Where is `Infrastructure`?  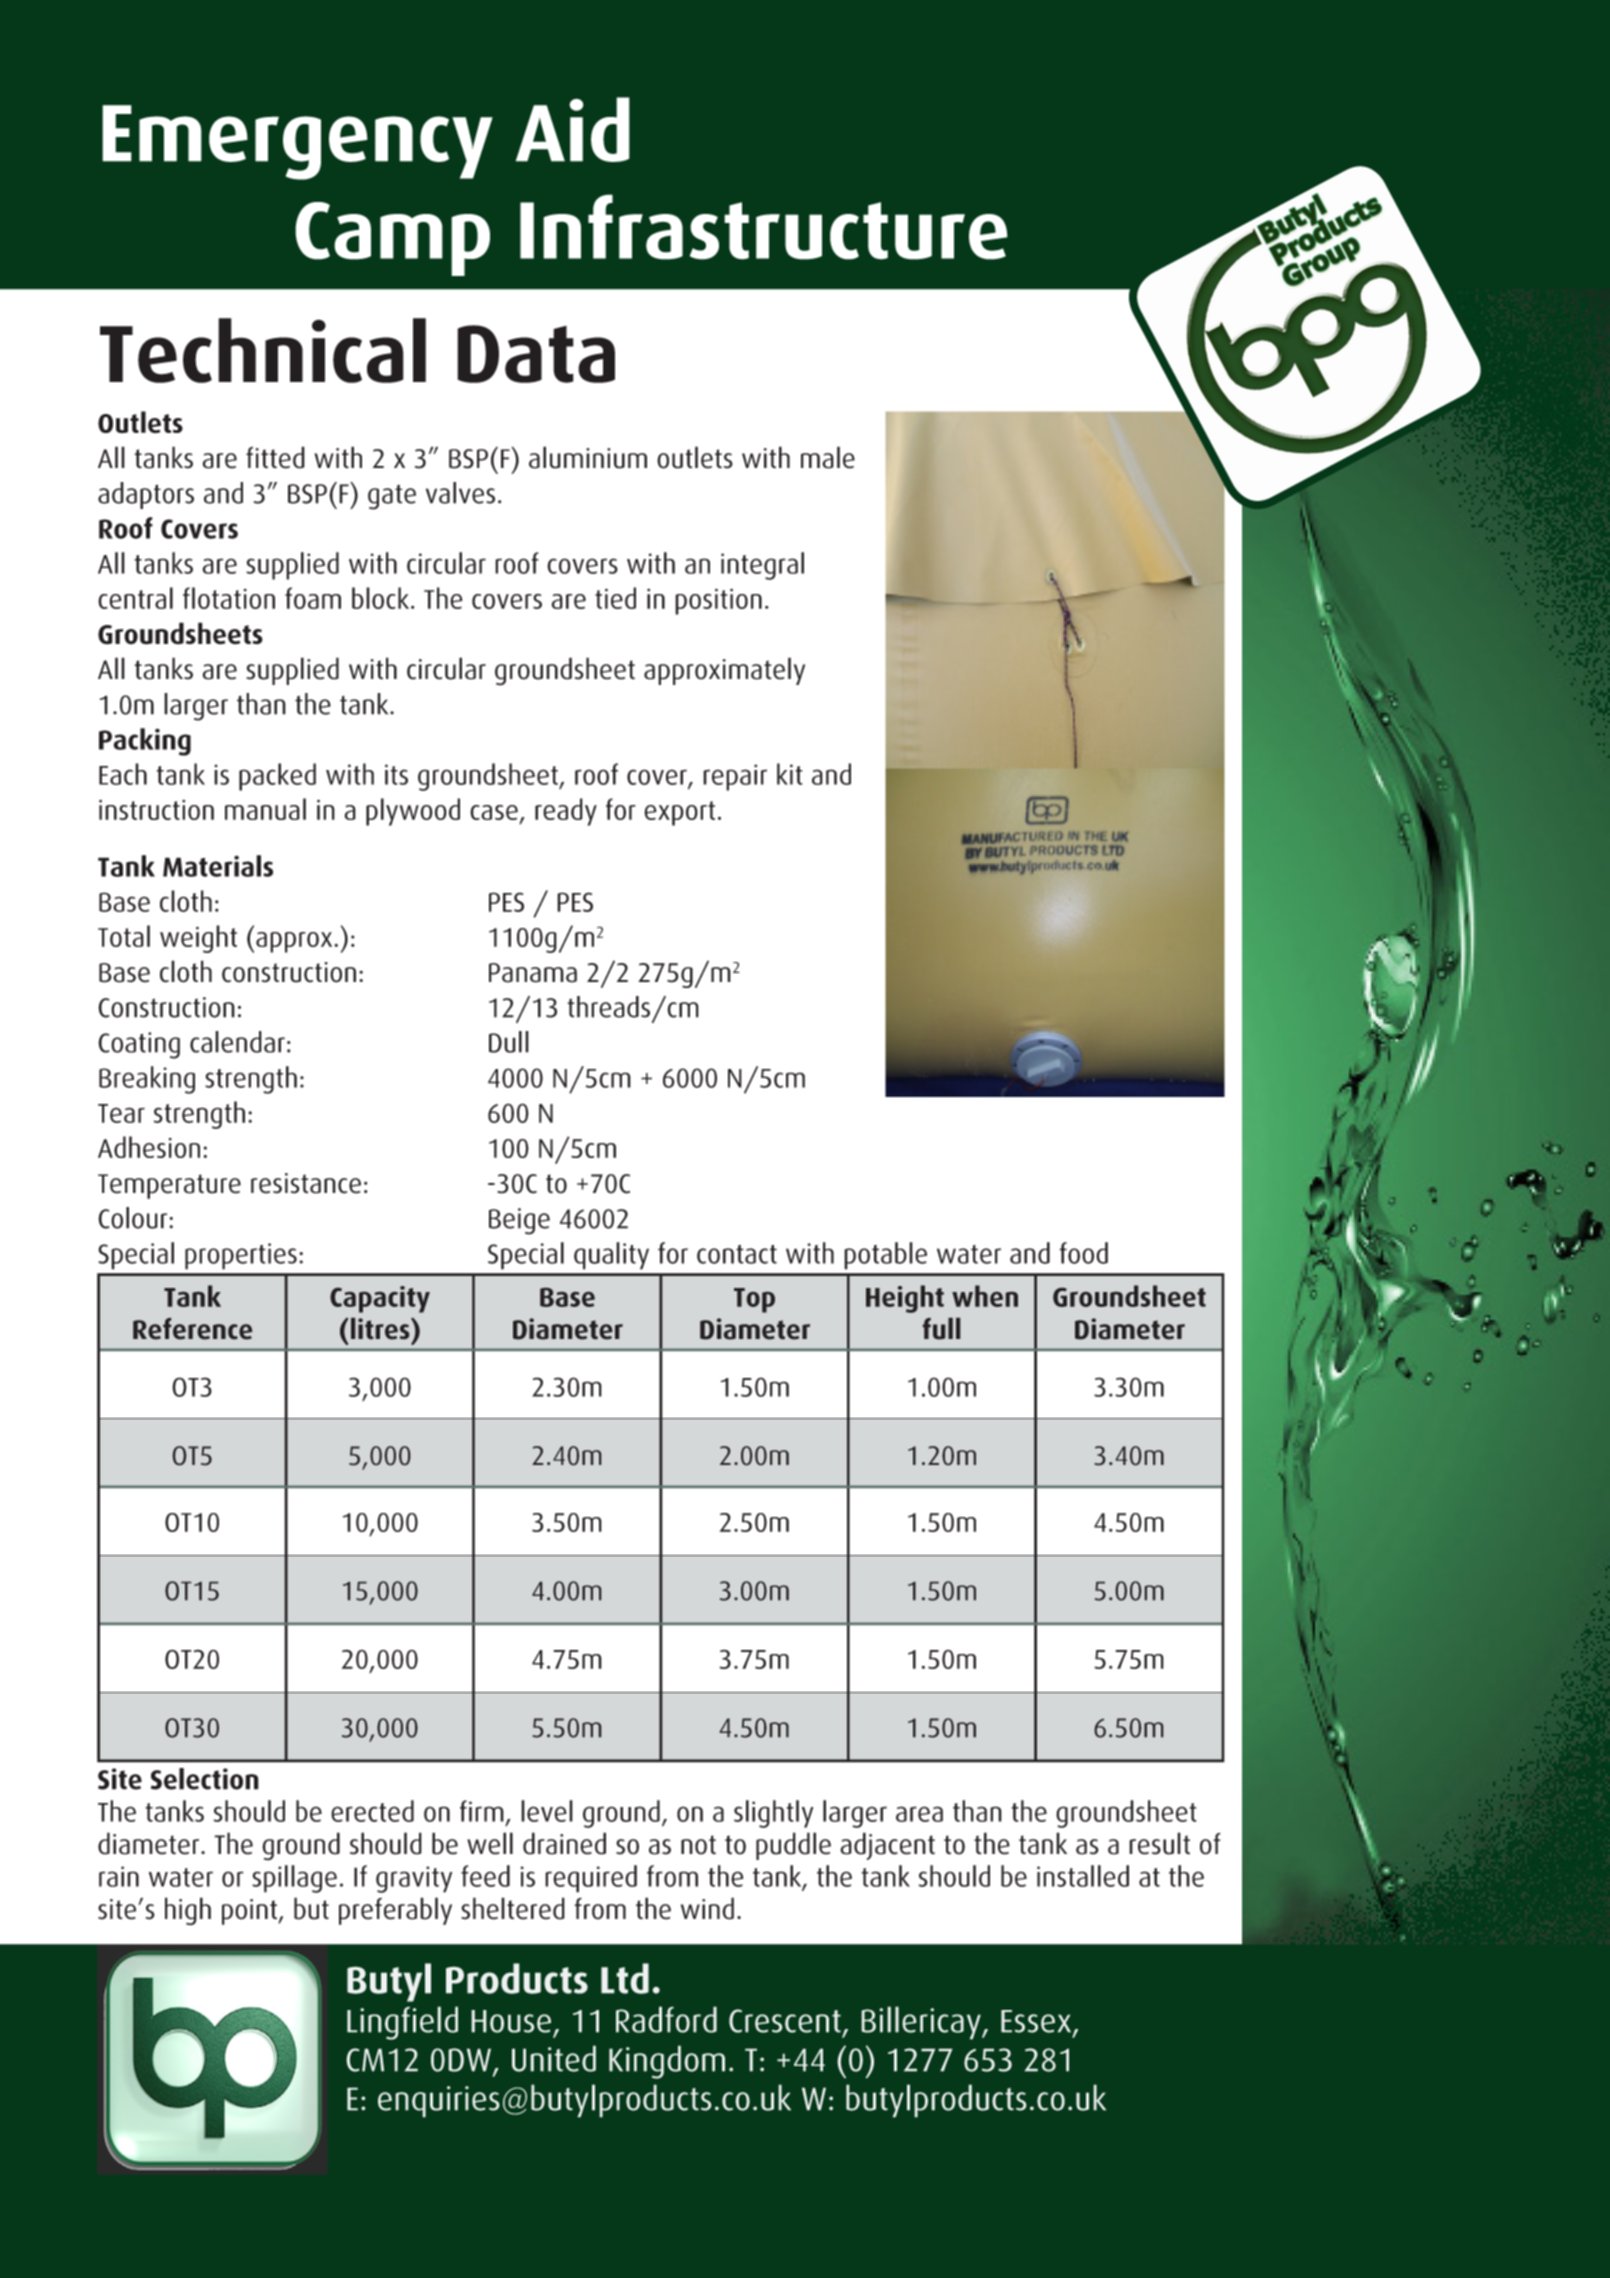
Infrastructure is located at coordinates (764, 227).
